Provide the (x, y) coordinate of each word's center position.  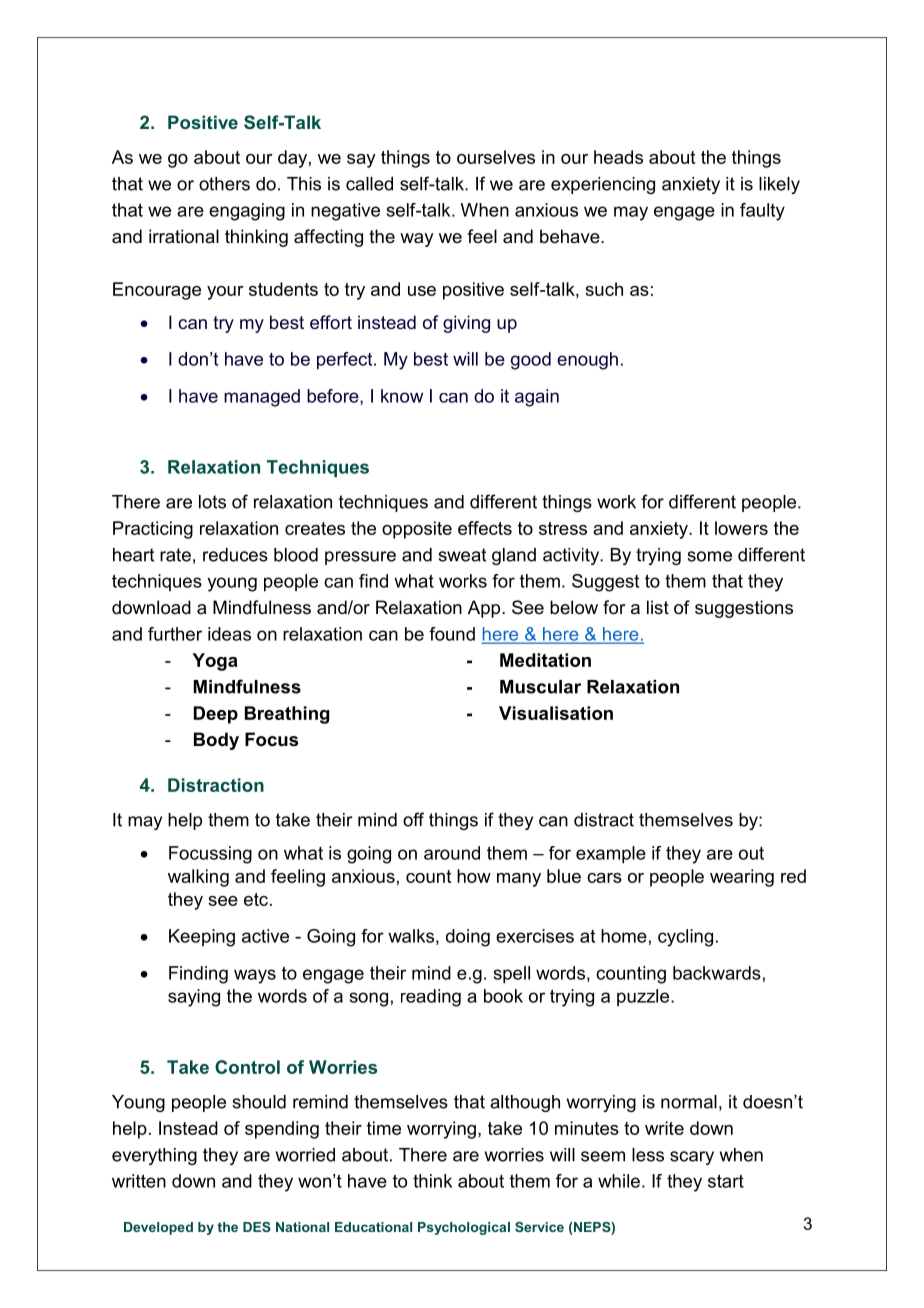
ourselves (496, 157)
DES (257, 1227)
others (224, 184)
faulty (762, 212)
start (726, 1181)
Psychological (464, 1228)
